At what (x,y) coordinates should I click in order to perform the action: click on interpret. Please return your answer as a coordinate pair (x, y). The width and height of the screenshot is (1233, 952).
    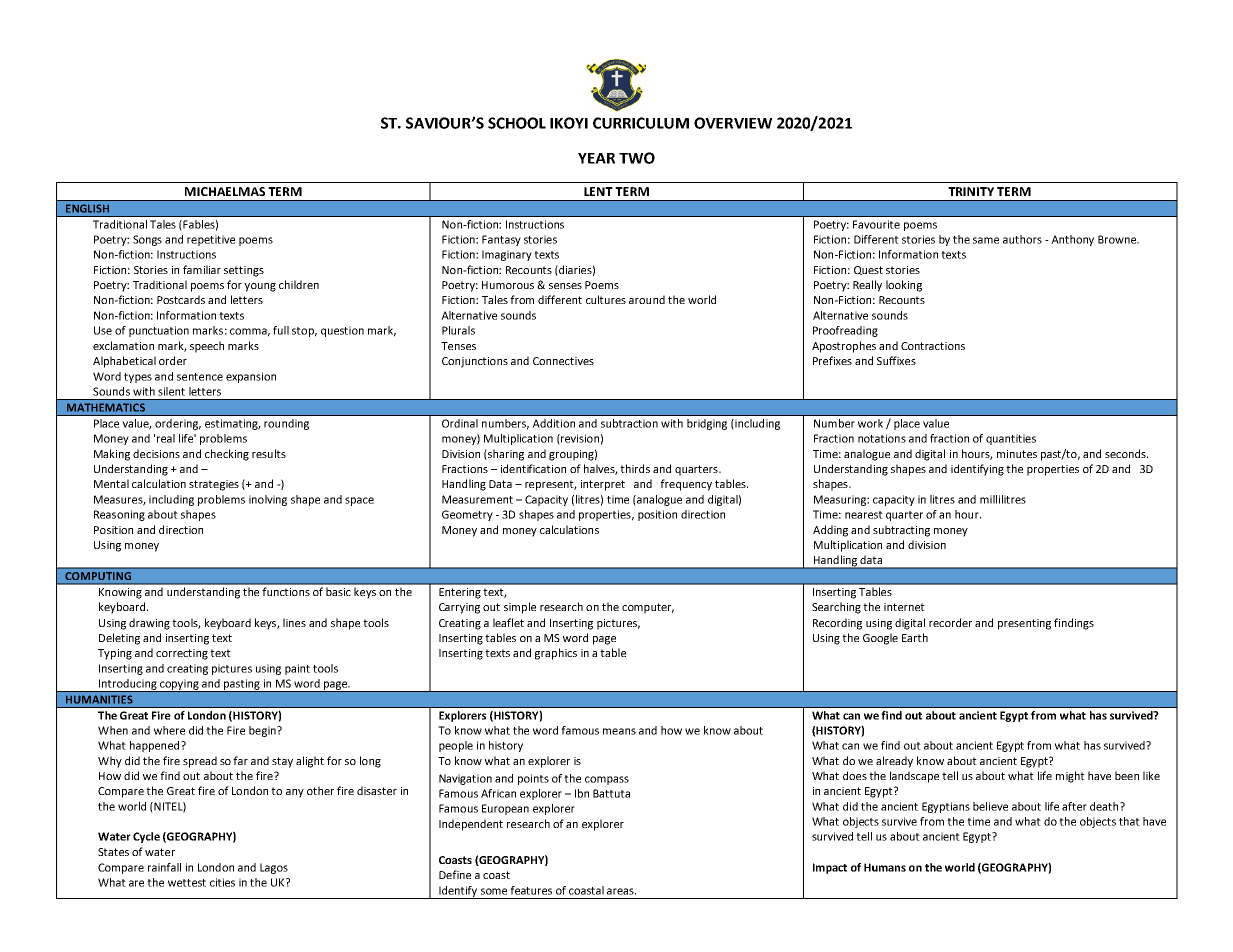
    Looking at the image, I should click on (603, 485).
